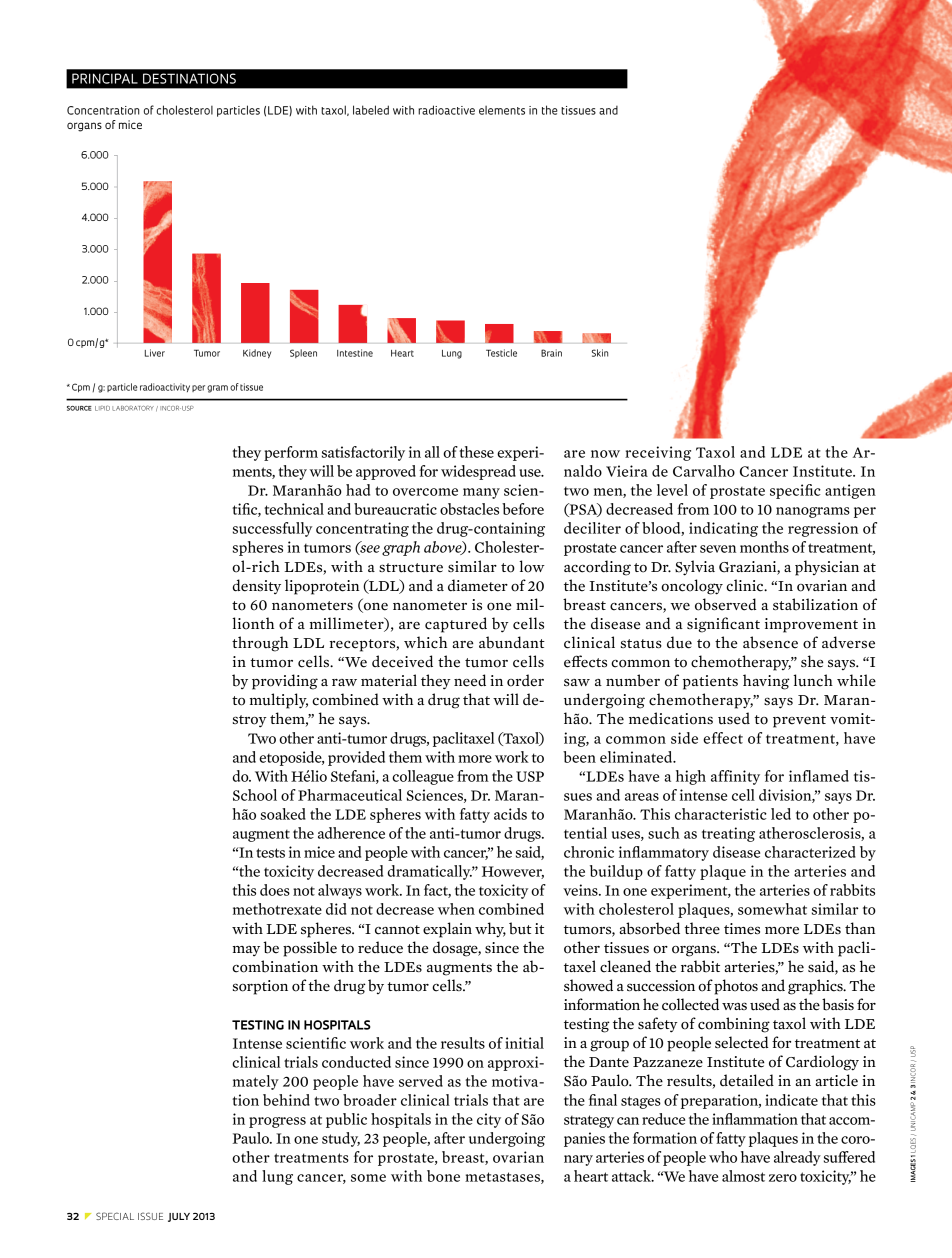 The image size is (952, 1258). Describe the element at coordinates (179, 1217) in the page. I see `July` at that location.
